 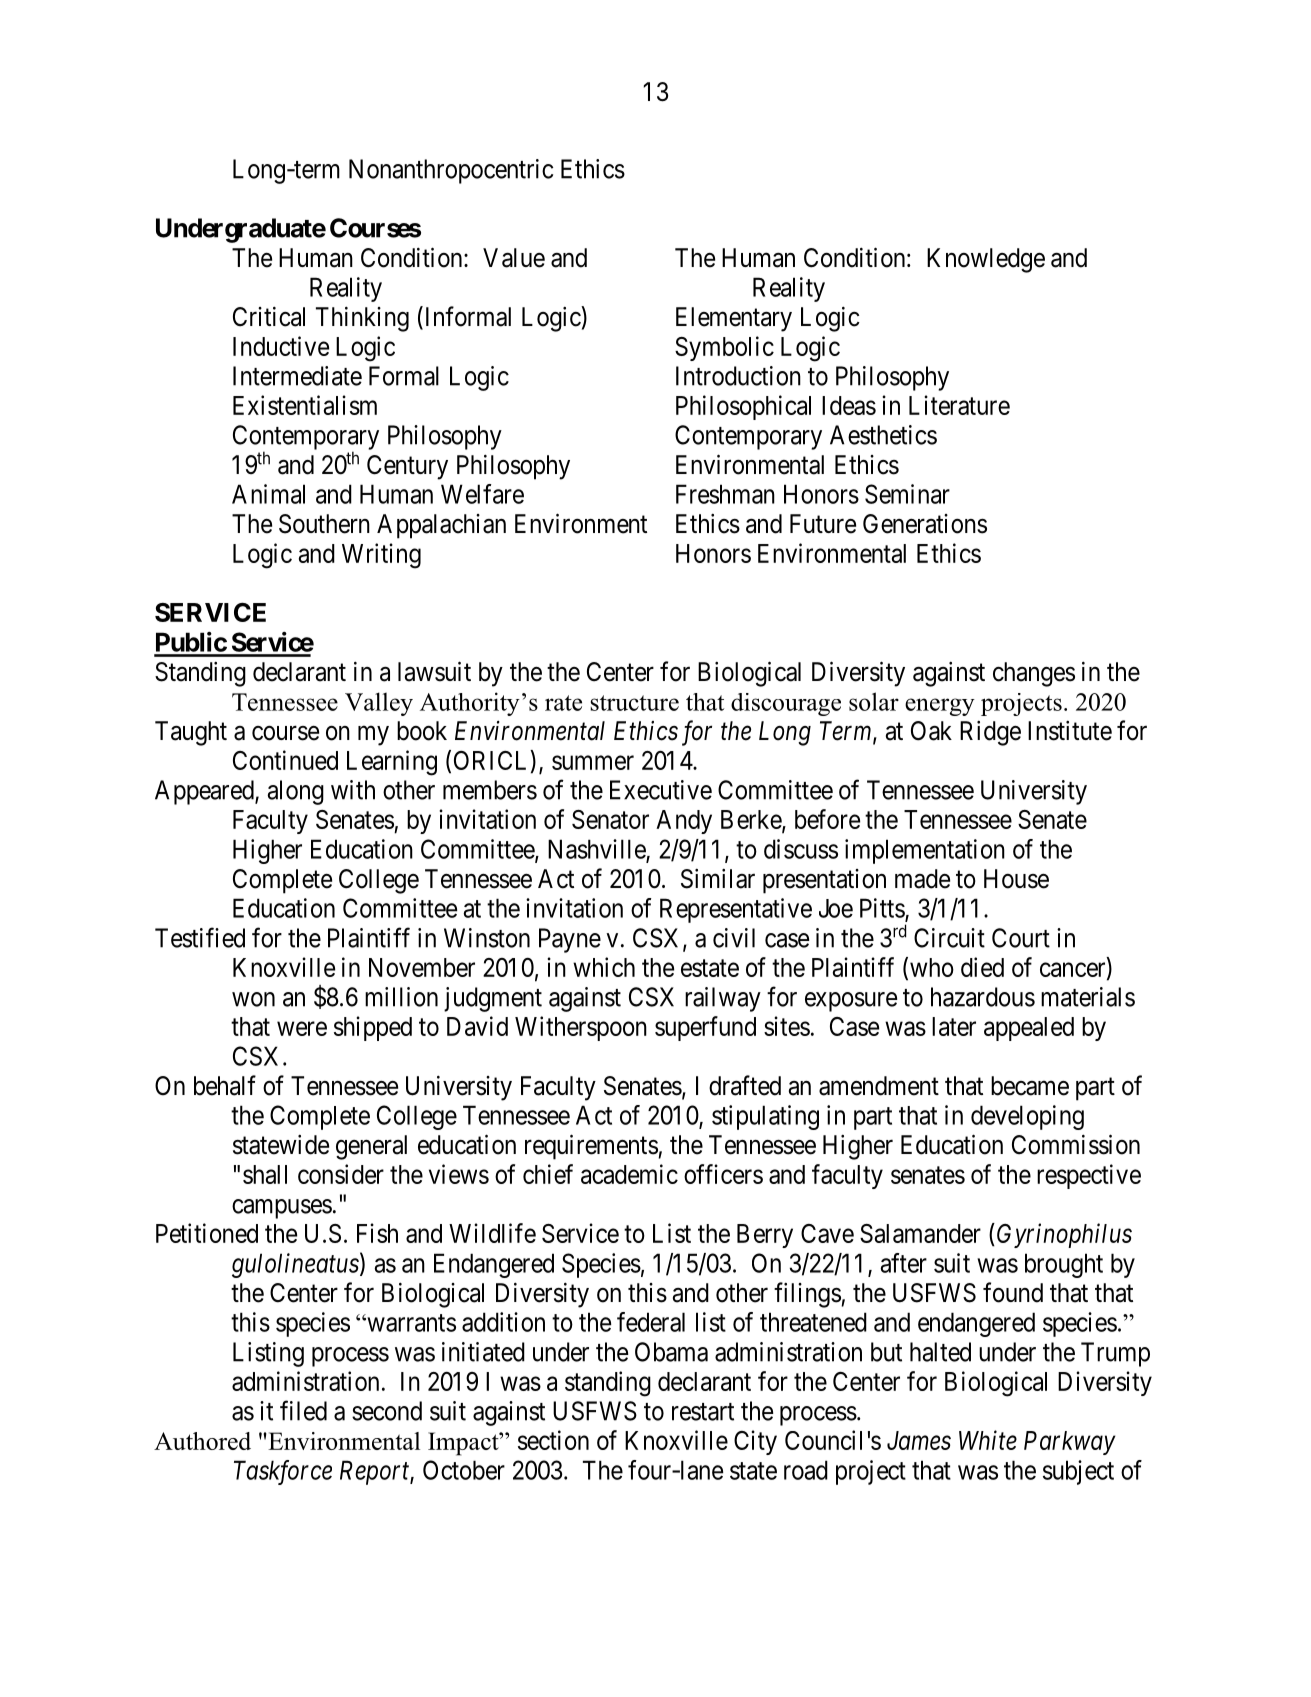 What do you see at coordinates (734, 319) in the screenshot?
I see `Elementary` at bounding box center [734, 319].
